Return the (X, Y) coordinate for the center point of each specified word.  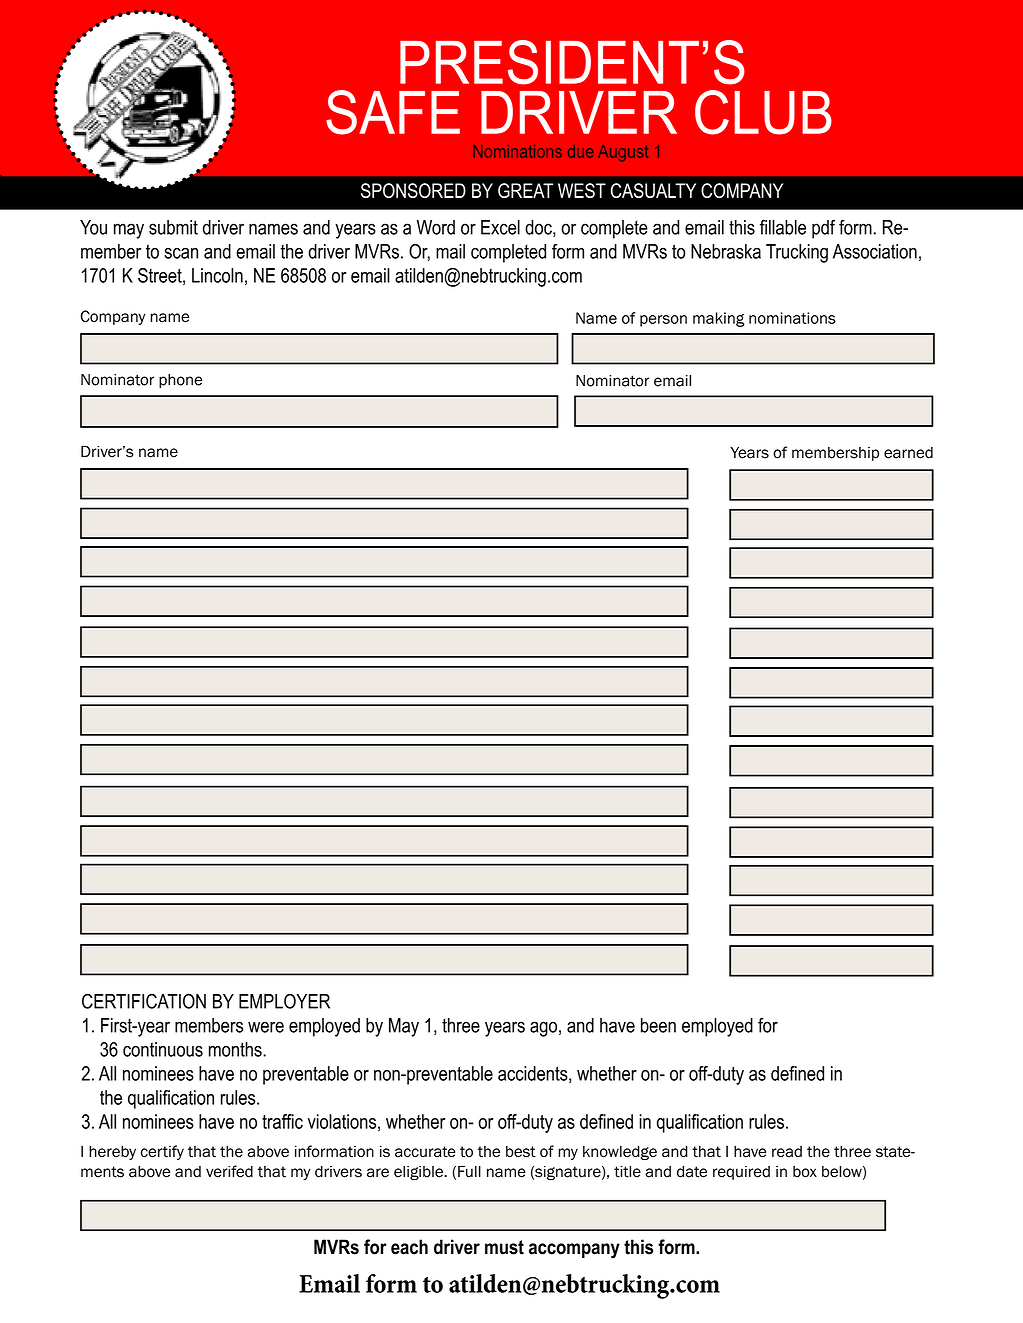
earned (908, 453)
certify (162, 1152)
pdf (823, 229)
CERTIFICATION (144, 1001)
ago (543, 1029)
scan (181, 253)
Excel (500, 227)
